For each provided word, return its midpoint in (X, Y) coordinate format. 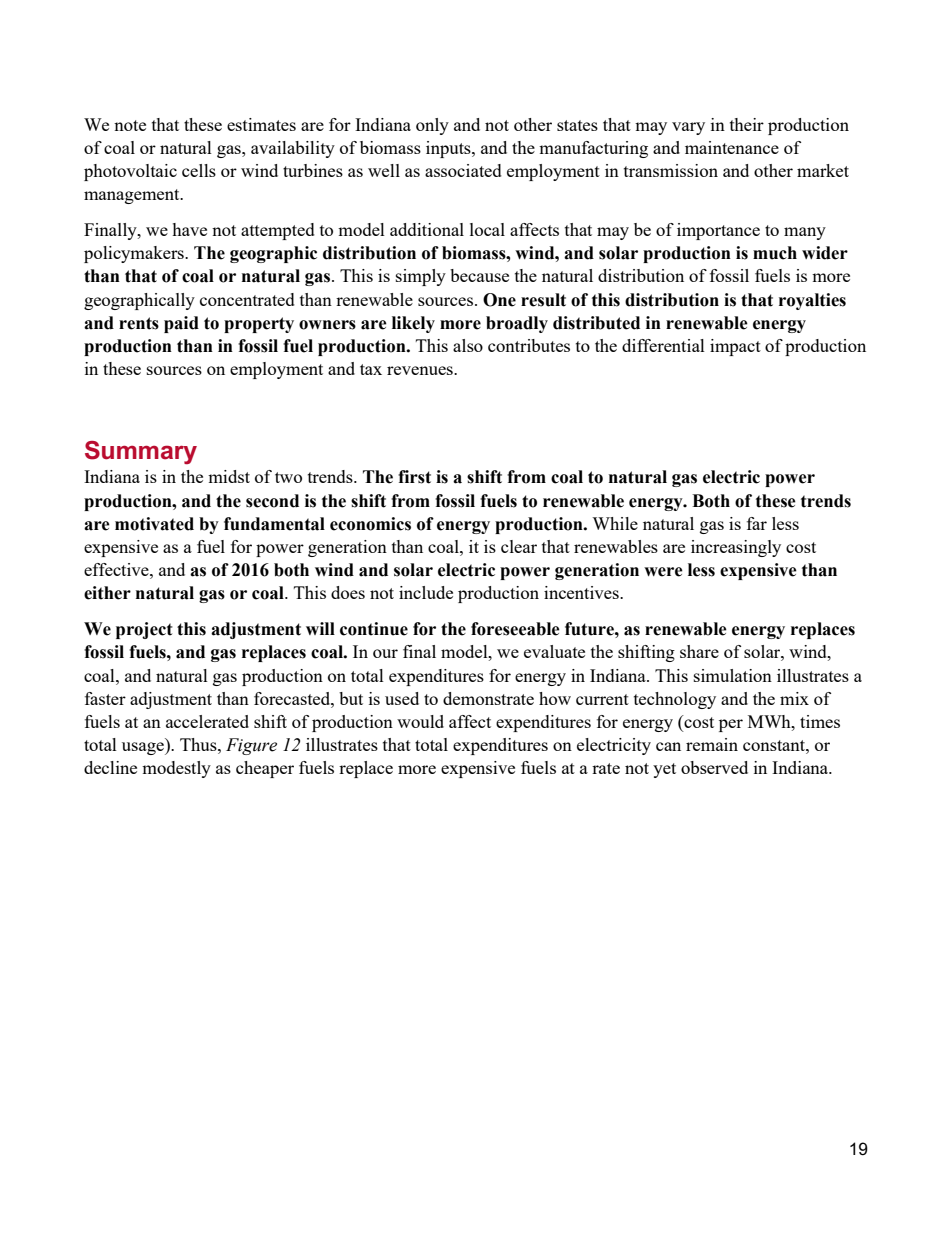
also (468, 345)
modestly (176, 769)
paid (181, 324)
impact (735, 347)
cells (199, 170)
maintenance (732, 147)
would (420, 721)
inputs (449, 149)
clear (519, 546)
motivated (154, 524)
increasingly (736, 548)
